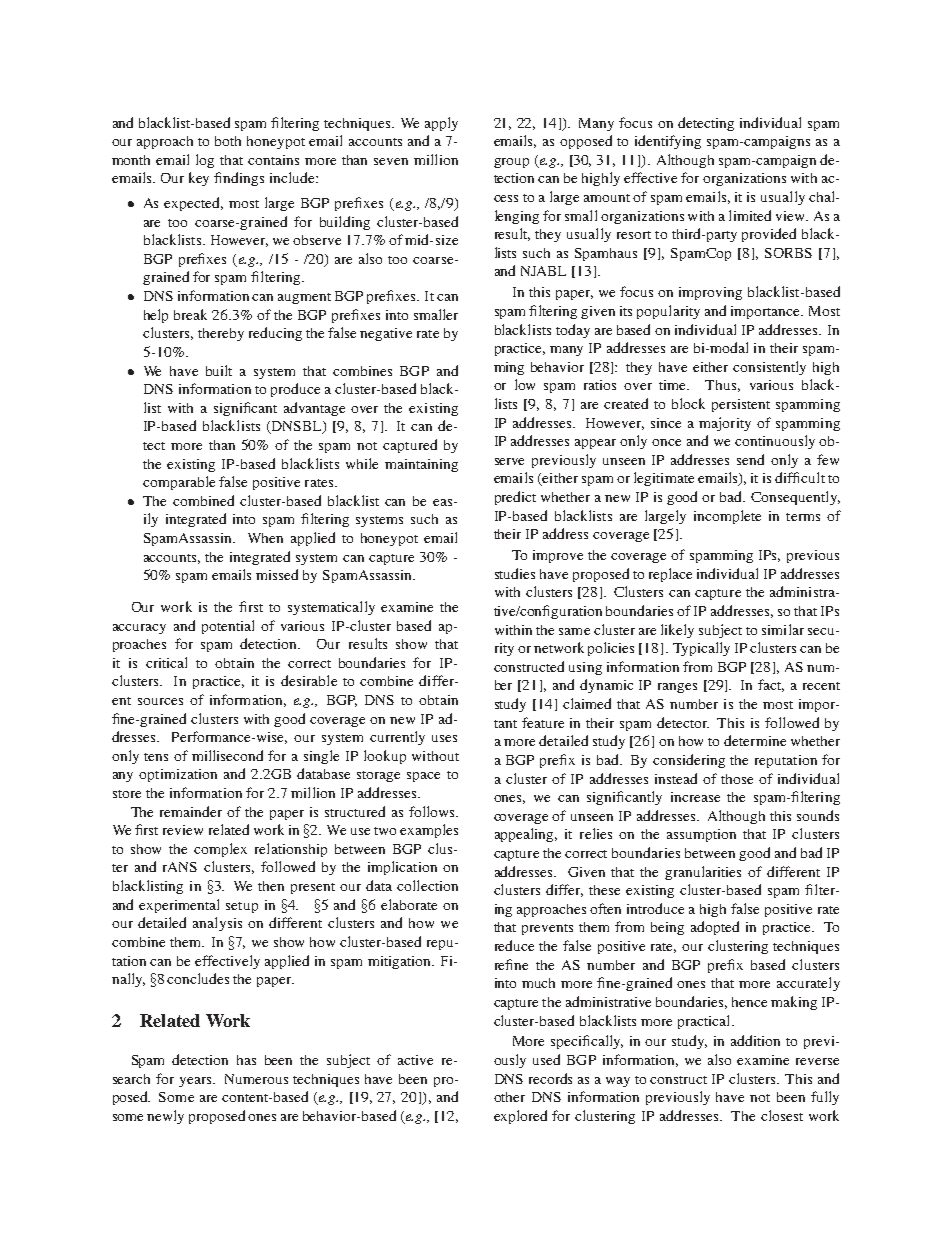 This document has width=952, height=1233. Describe the element at coordinates (205, 161) in the document. I see `log` at that location.
